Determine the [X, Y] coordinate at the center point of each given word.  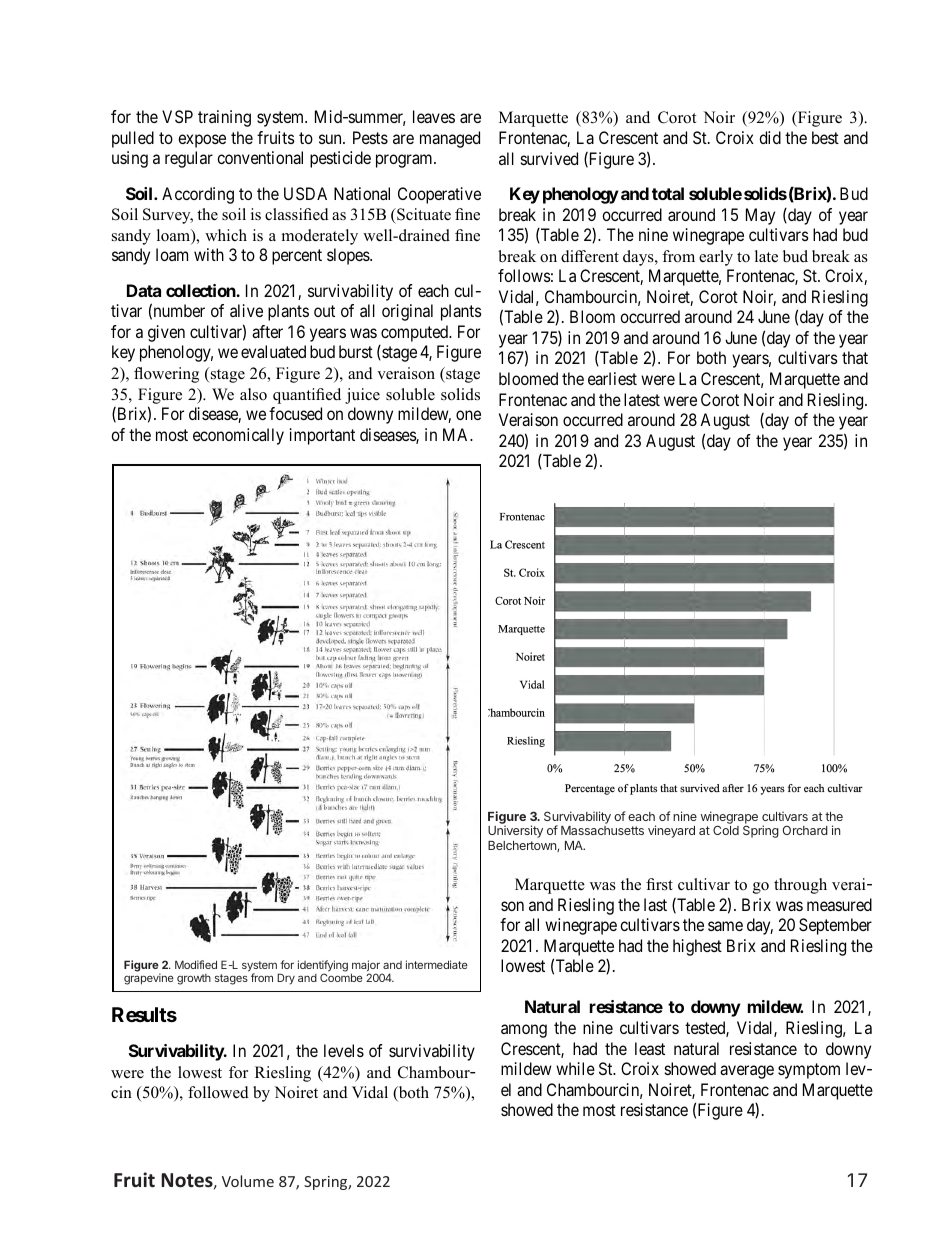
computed [416, 333]
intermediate [437, 964]
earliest [612, 378]
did [770, 137]
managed [450, 139]
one [468, 415]
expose [202, 141]
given [166, 333]
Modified [196, 964]
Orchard [805, 830]
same [725, 926]
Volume [248, 1181]
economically [238, 436]
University [515, 831]
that [855, 357]
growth [194, 979]
